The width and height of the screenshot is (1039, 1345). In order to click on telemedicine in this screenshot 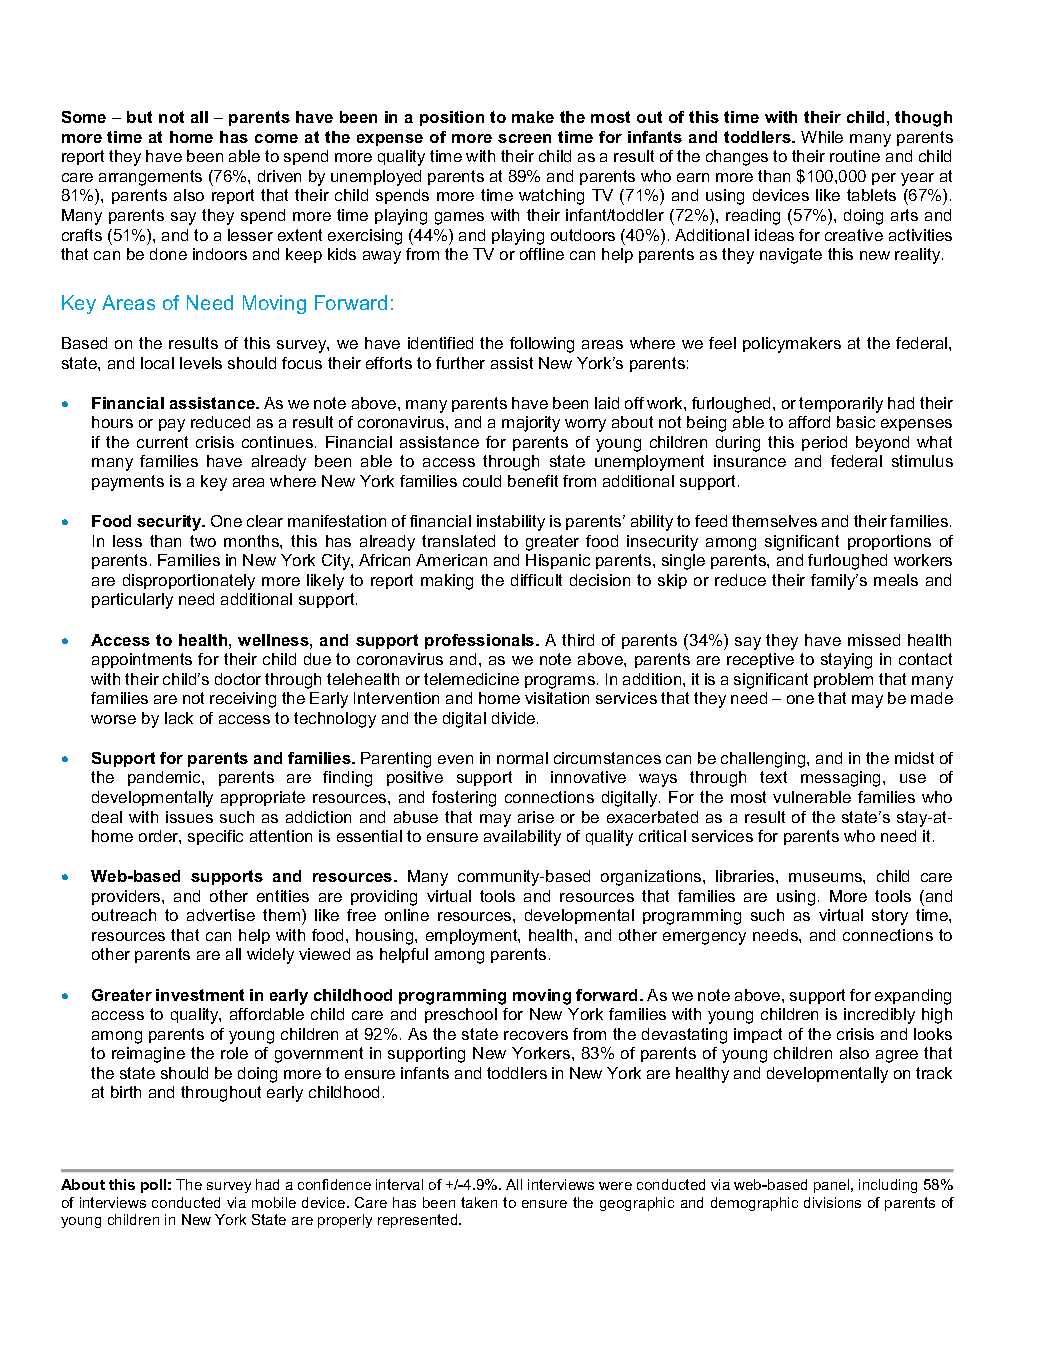, I will do `click(471, 679)`.
